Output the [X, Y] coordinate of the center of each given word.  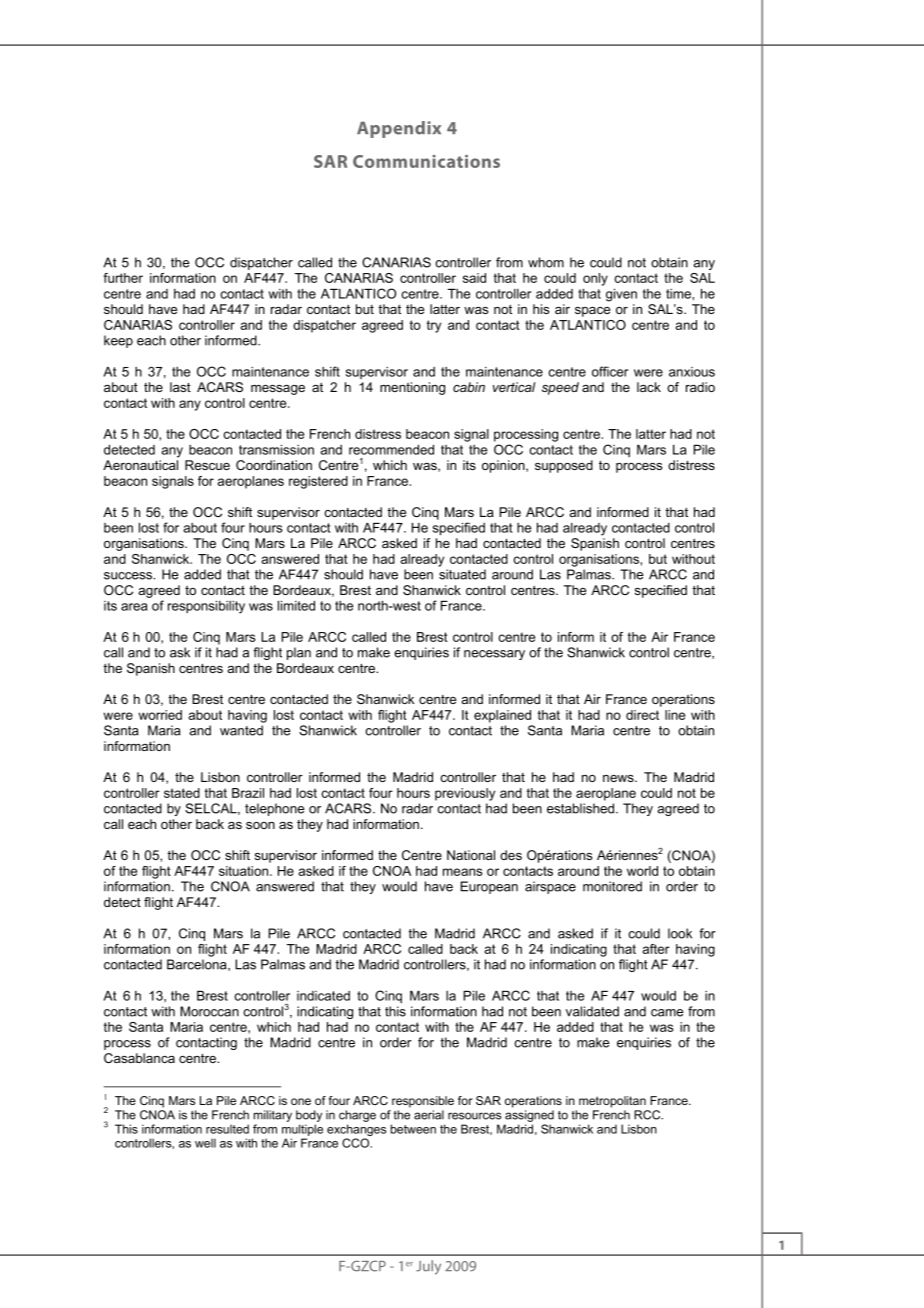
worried [160, 715]
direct [642, 715]
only [595, 279]
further [123, 278]
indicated [323, 996]
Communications [426, 161]
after [656, 949]
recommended [391, 449]
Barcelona [198, 965]
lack [649, 387]
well [205, 1143]
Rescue [207, 465]
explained [502, 716]
